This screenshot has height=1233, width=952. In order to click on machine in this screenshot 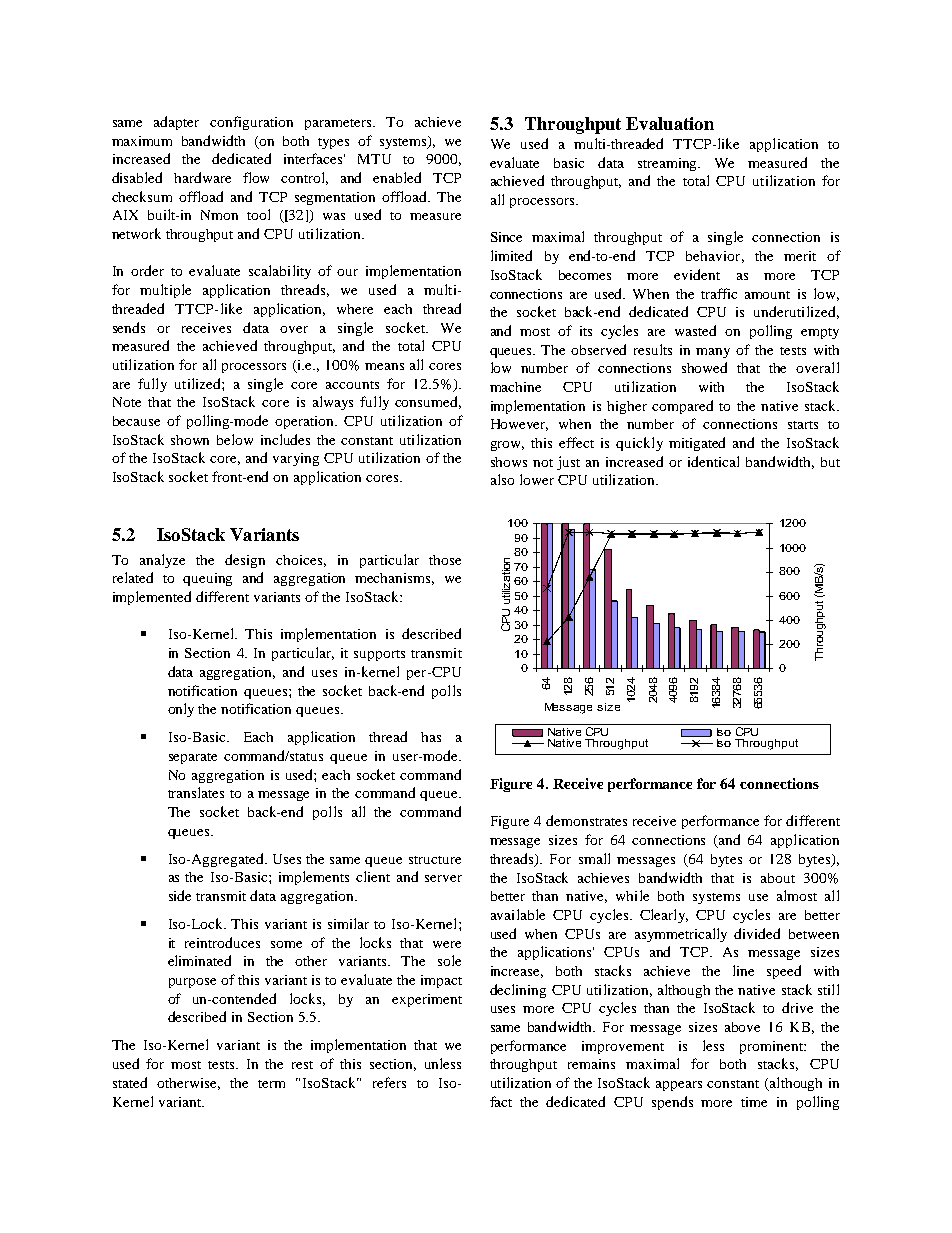, I will do `click(515, 387)`.
